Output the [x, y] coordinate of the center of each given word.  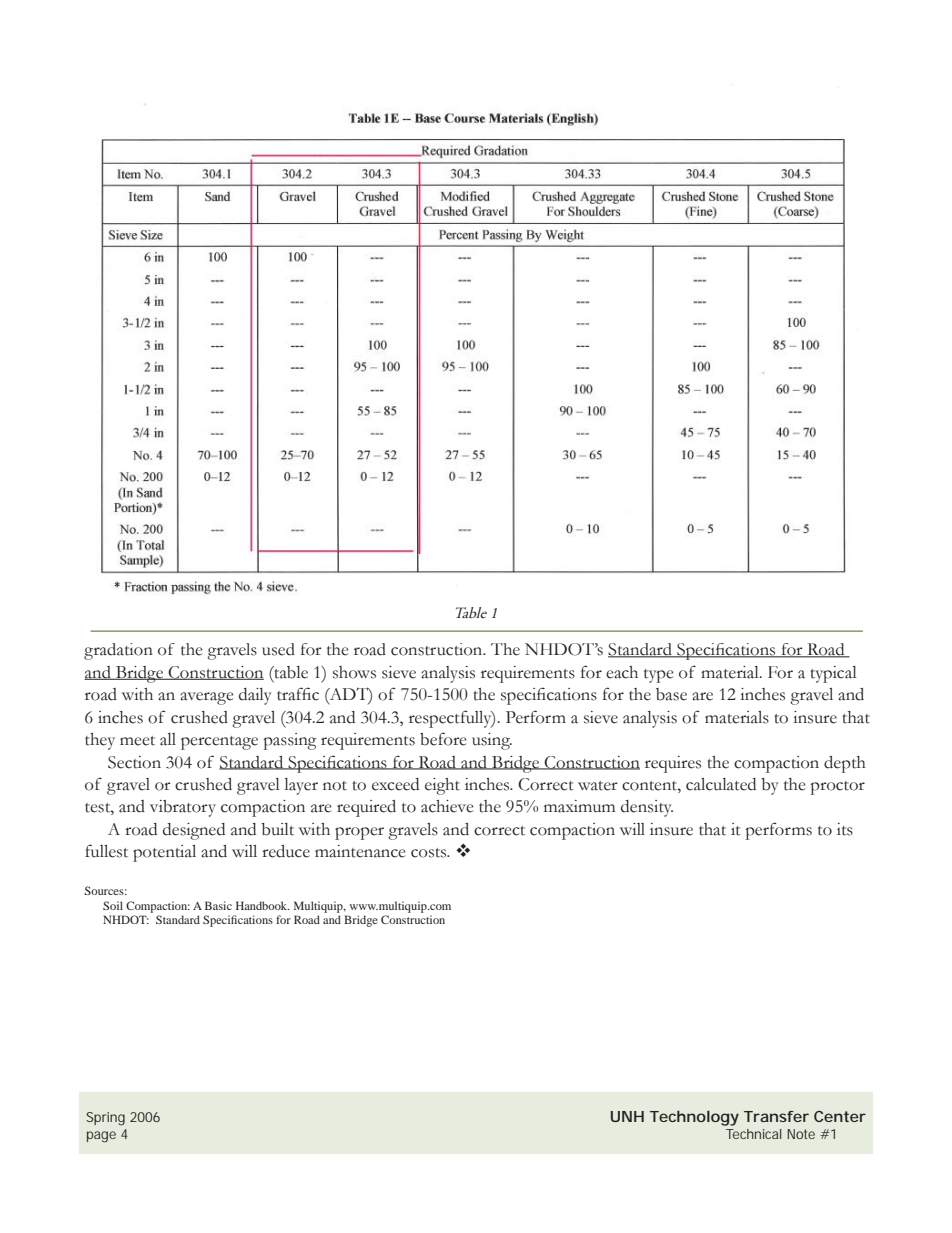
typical [833, 674]
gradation [118, 651]
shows [354, 672]
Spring [105, 1119]
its [845, 829]
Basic [218, 905]
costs [430, 853]
